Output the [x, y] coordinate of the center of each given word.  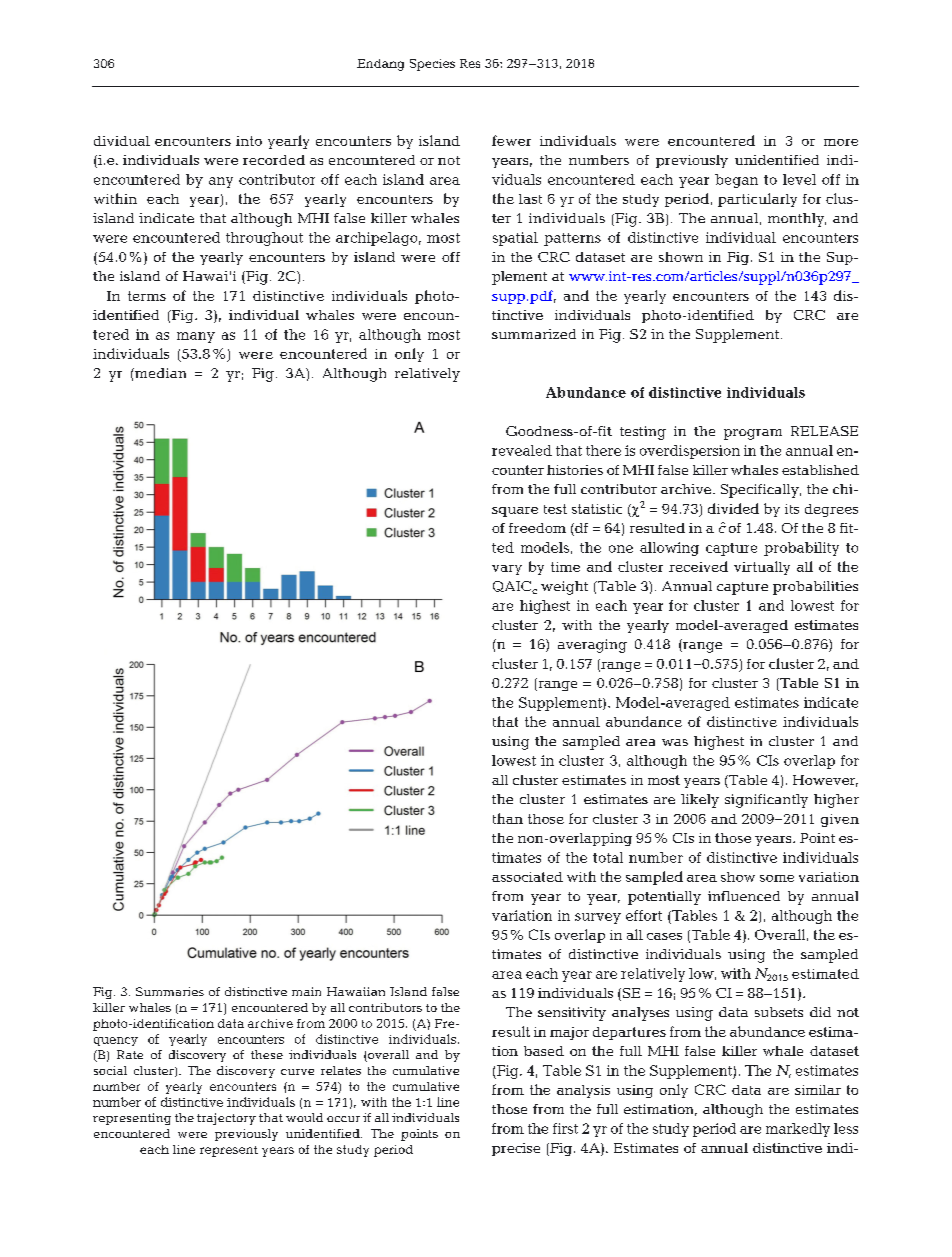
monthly [797, 220]
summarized [534, 334]
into [249, 141]
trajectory [226, 1119]
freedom [537, 528]
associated [527, 877]
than [508, 818]
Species [432, 65]
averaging [592, 646]
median [159, 373]
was [675, 742]
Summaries [170, 991]
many [196, 337]
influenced [744, 896]
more [841, 142]
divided [733, 508]
